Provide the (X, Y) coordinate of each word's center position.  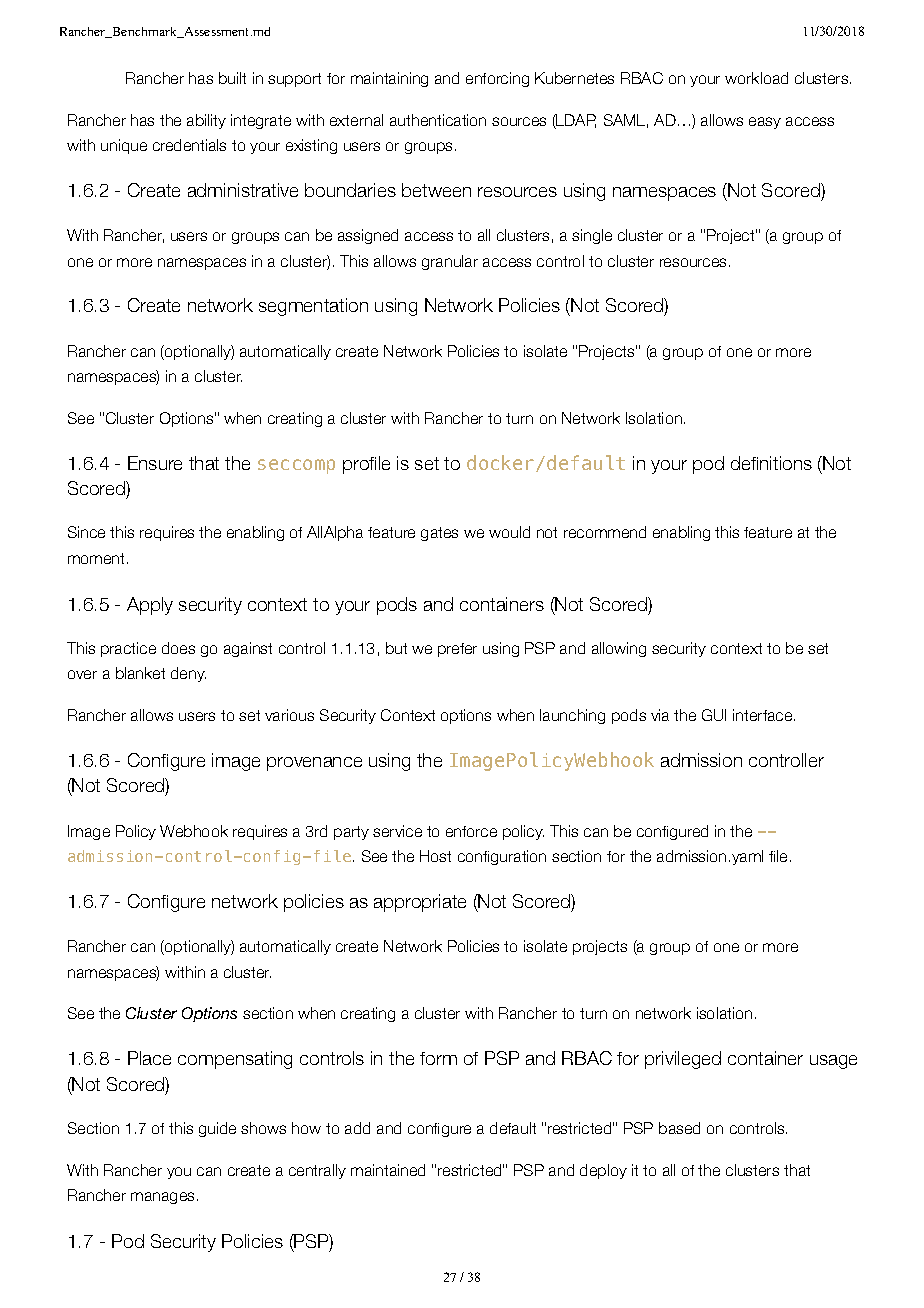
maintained (388, 1170)
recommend (605, 532)
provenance (314, 764)
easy (765, 123)
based (679, 1128)
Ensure (155, 463)
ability (206, 121)
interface (762, 715)
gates (439, 534)
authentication (438, 120)
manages (162, 1198)
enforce (471, 831)
